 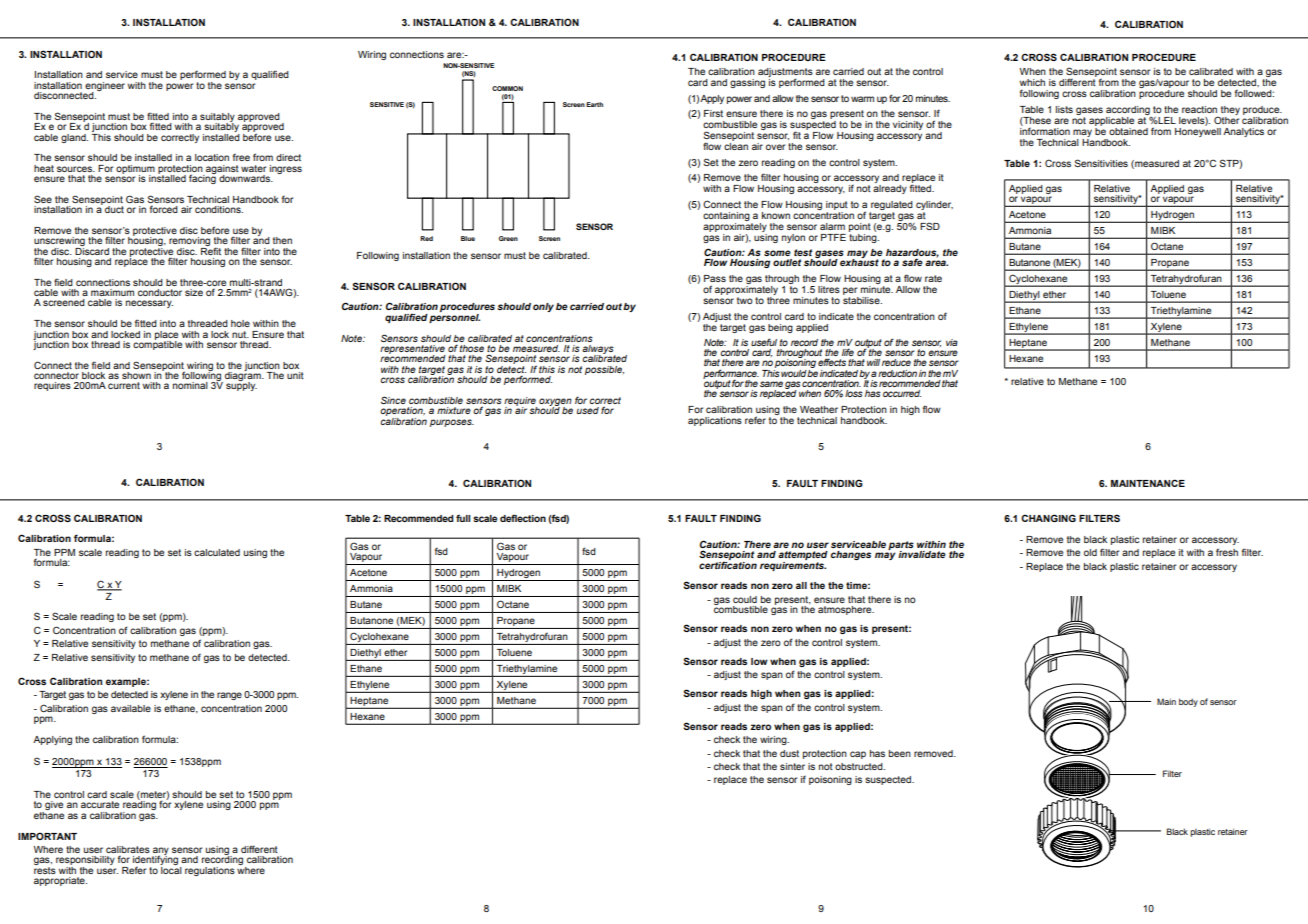 What do you see at coordinates (1048, 518) in the image?
I see `CHANGING` at bounding box center [1048, 518].
